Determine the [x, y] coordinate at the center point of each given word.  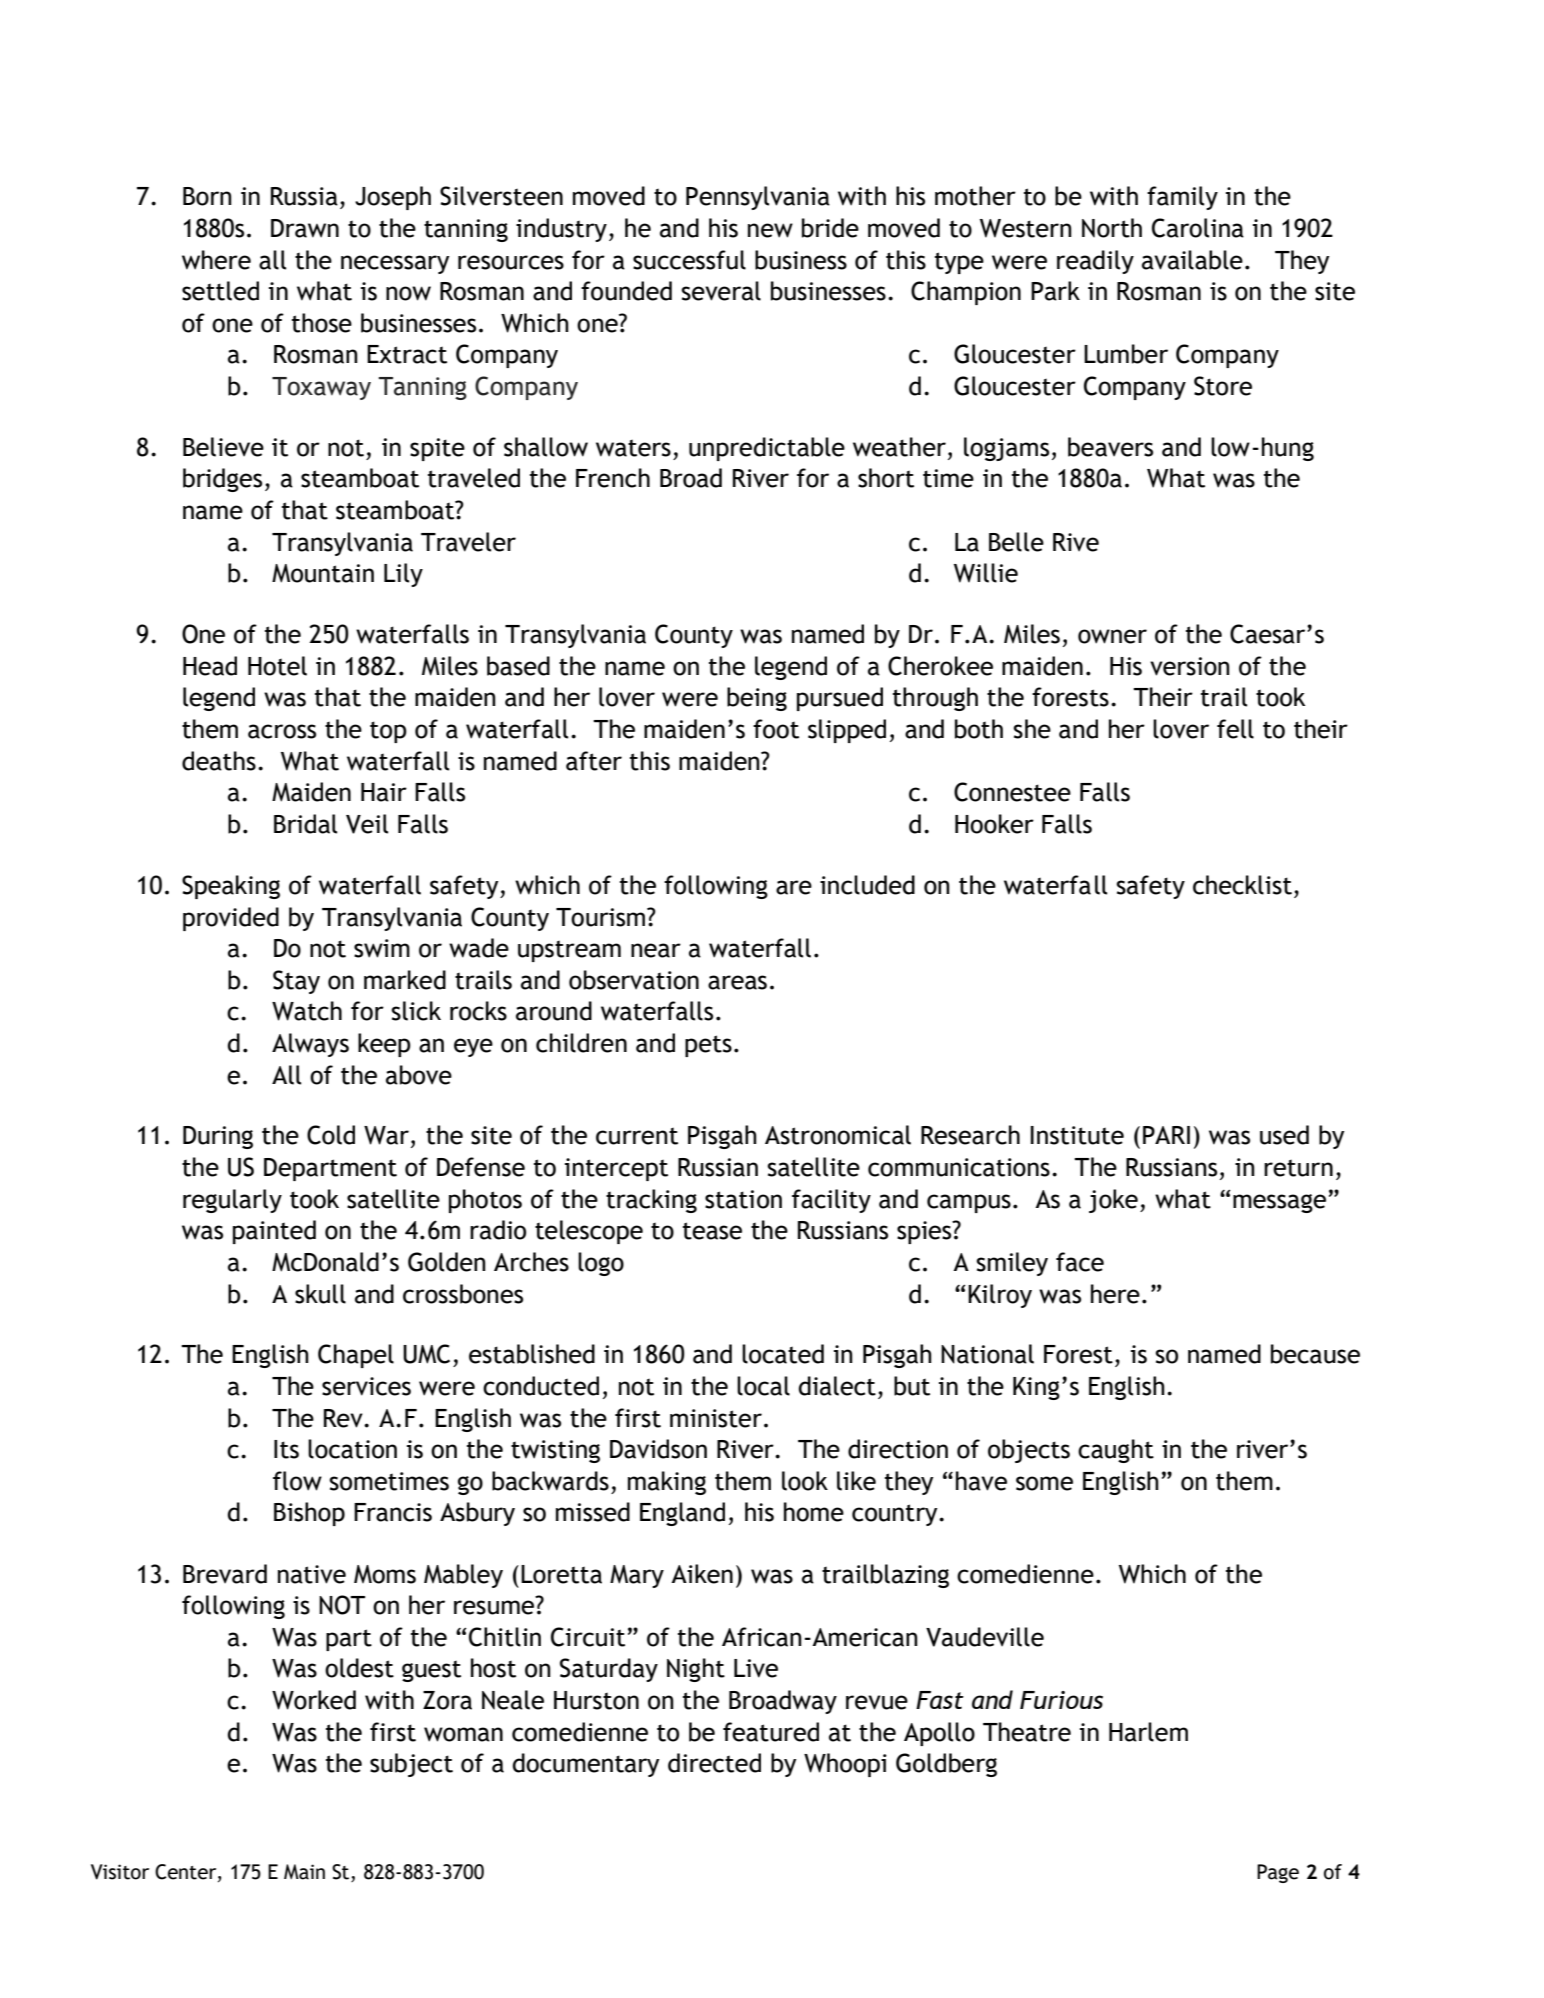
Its [286, 1449]
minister [716, 1418]
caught [1116, 1451]
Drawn [305, 228]
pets [708, 1046]
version [1190, 666]
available [1192, 260]
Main [304, 1872]
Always [310, 1045]
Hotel [277, 666]
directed [714, 1763]
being [757, 699]
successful [689, 260]
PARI [1166, 1135]
